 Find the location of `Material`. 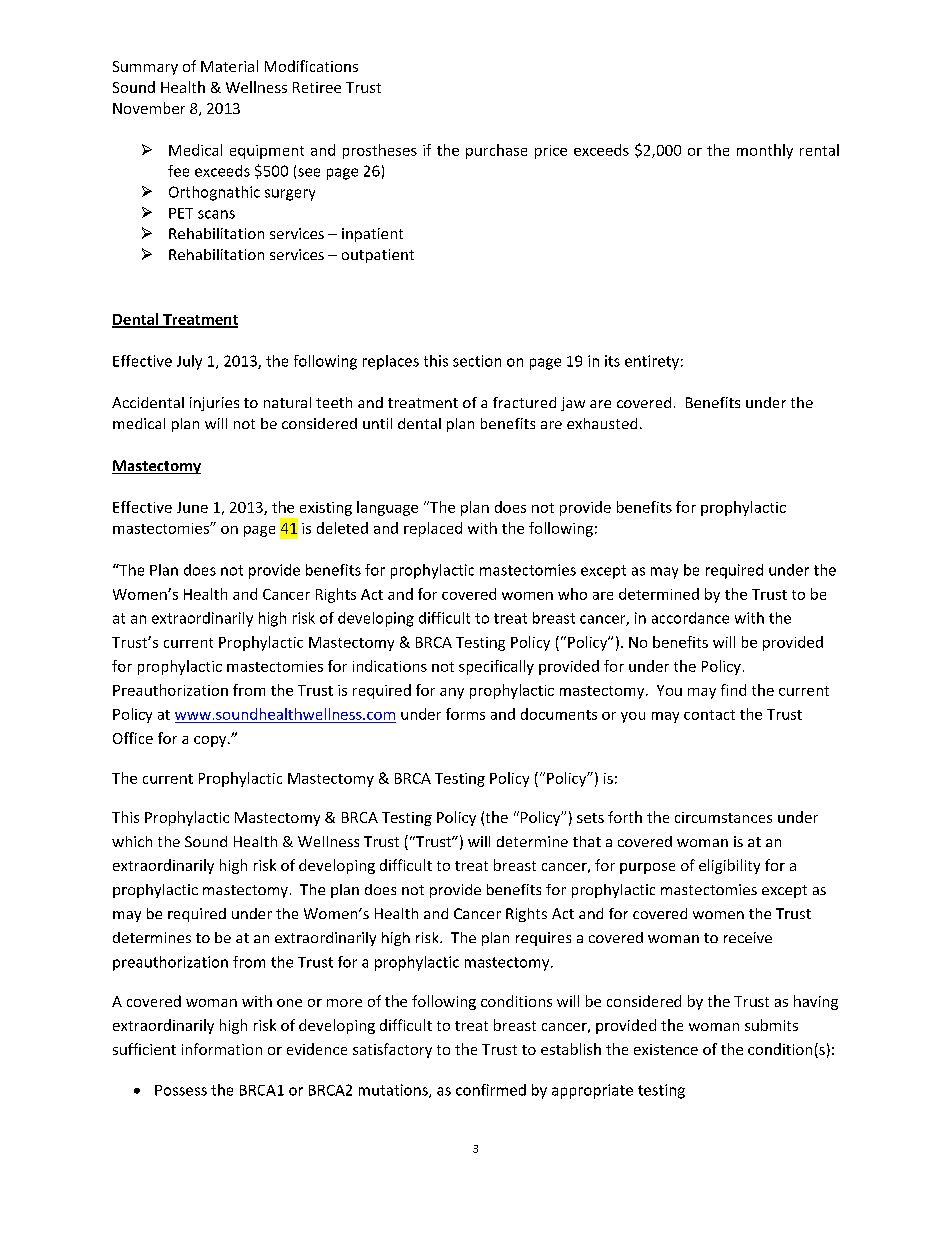

Material is located at coordinates (229, 66).
